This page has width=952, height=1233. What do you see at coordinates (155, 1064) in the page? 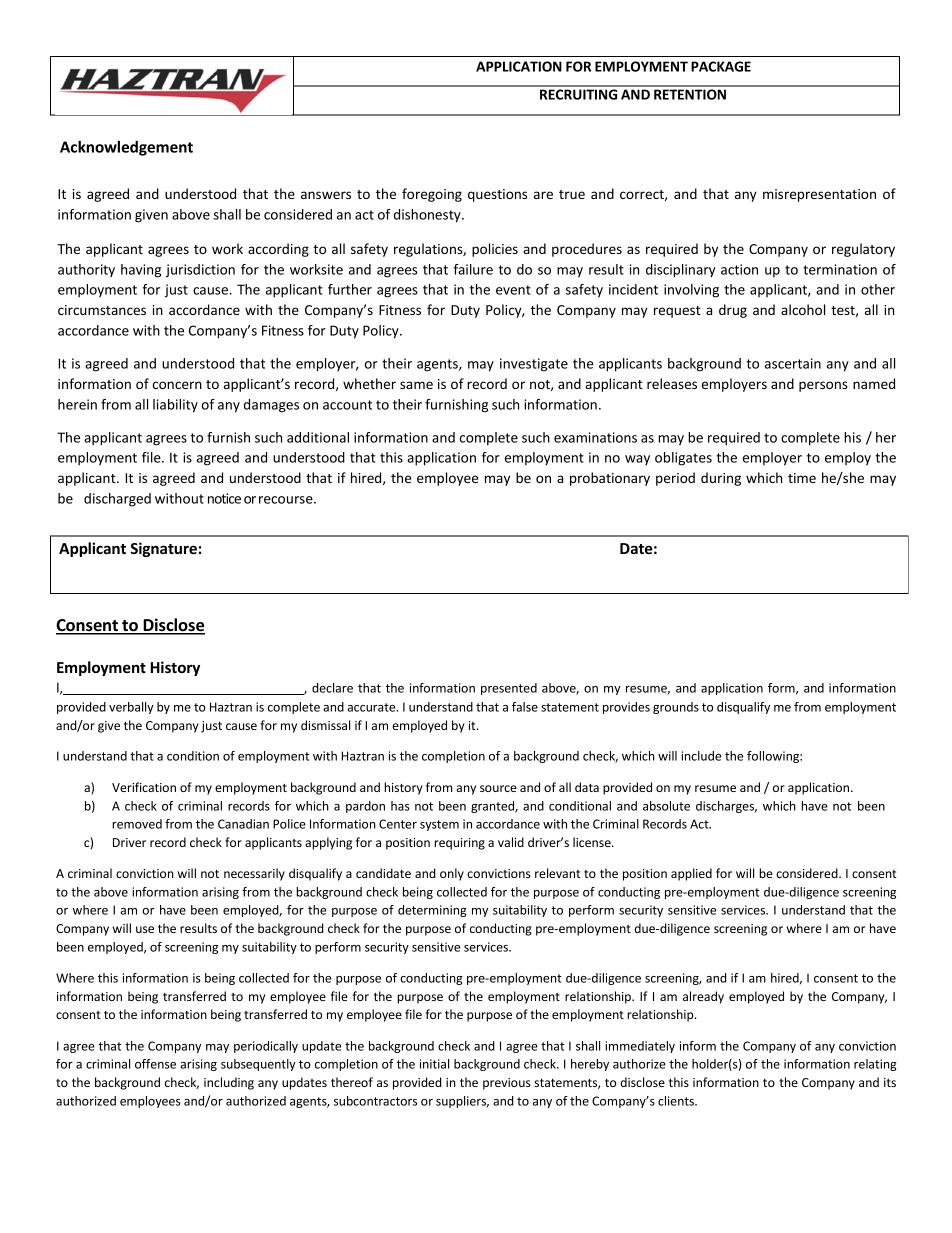
I see `offense` at bounding box center [155, 1064].
